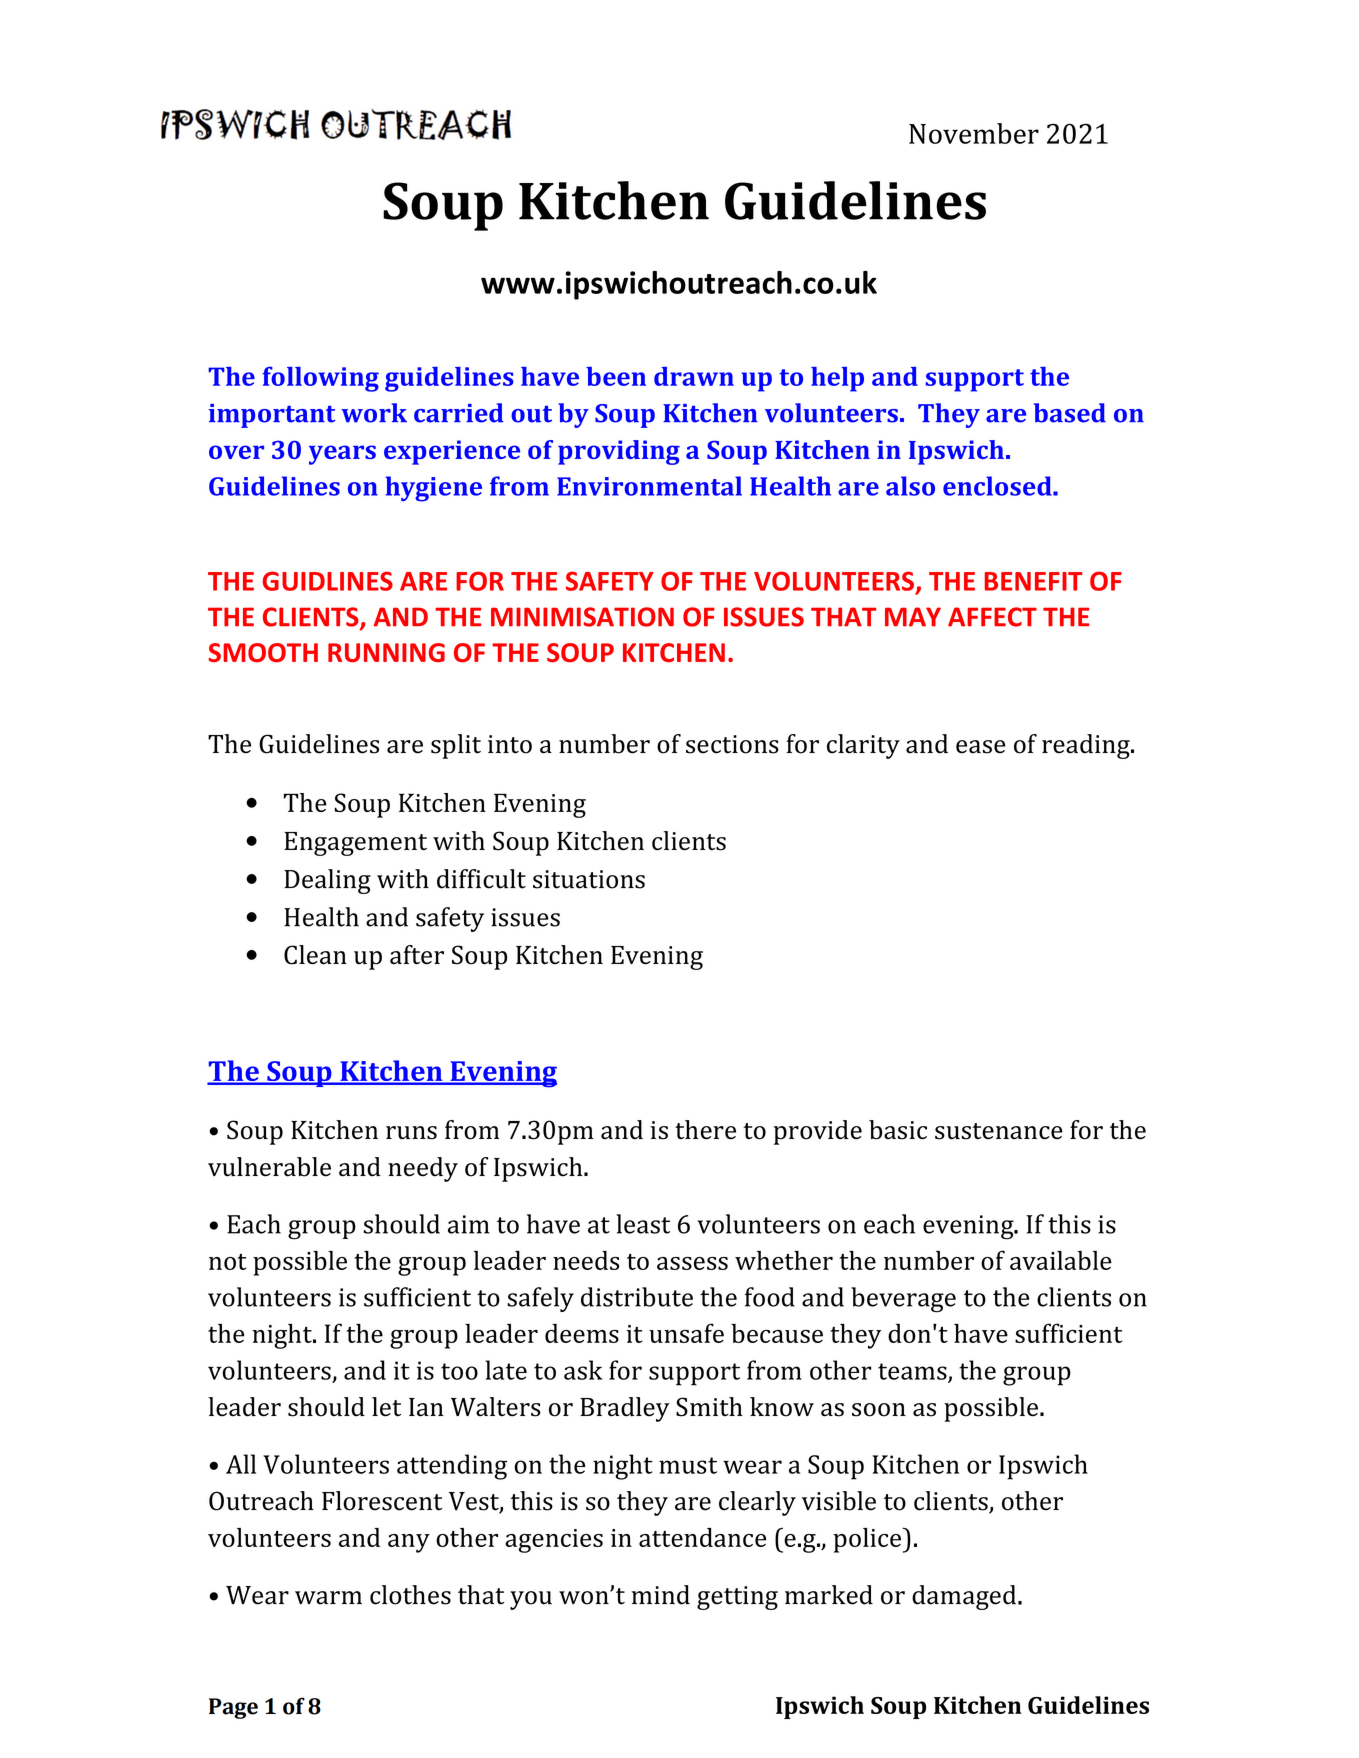  I want to click on vulnerable, so click(269, 1167).
